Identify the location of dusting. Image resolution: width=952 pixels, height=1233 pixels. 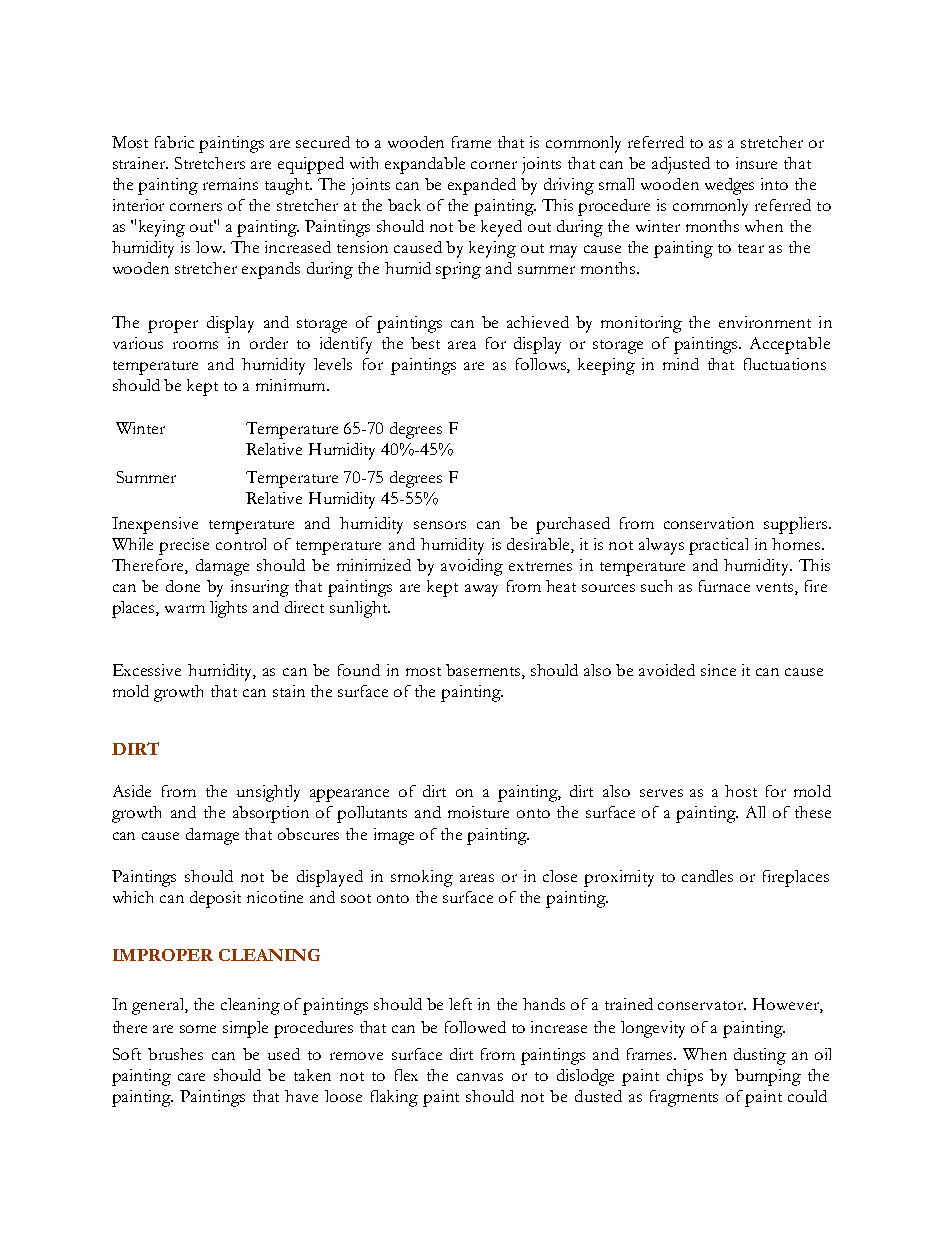
(760, 1056).
